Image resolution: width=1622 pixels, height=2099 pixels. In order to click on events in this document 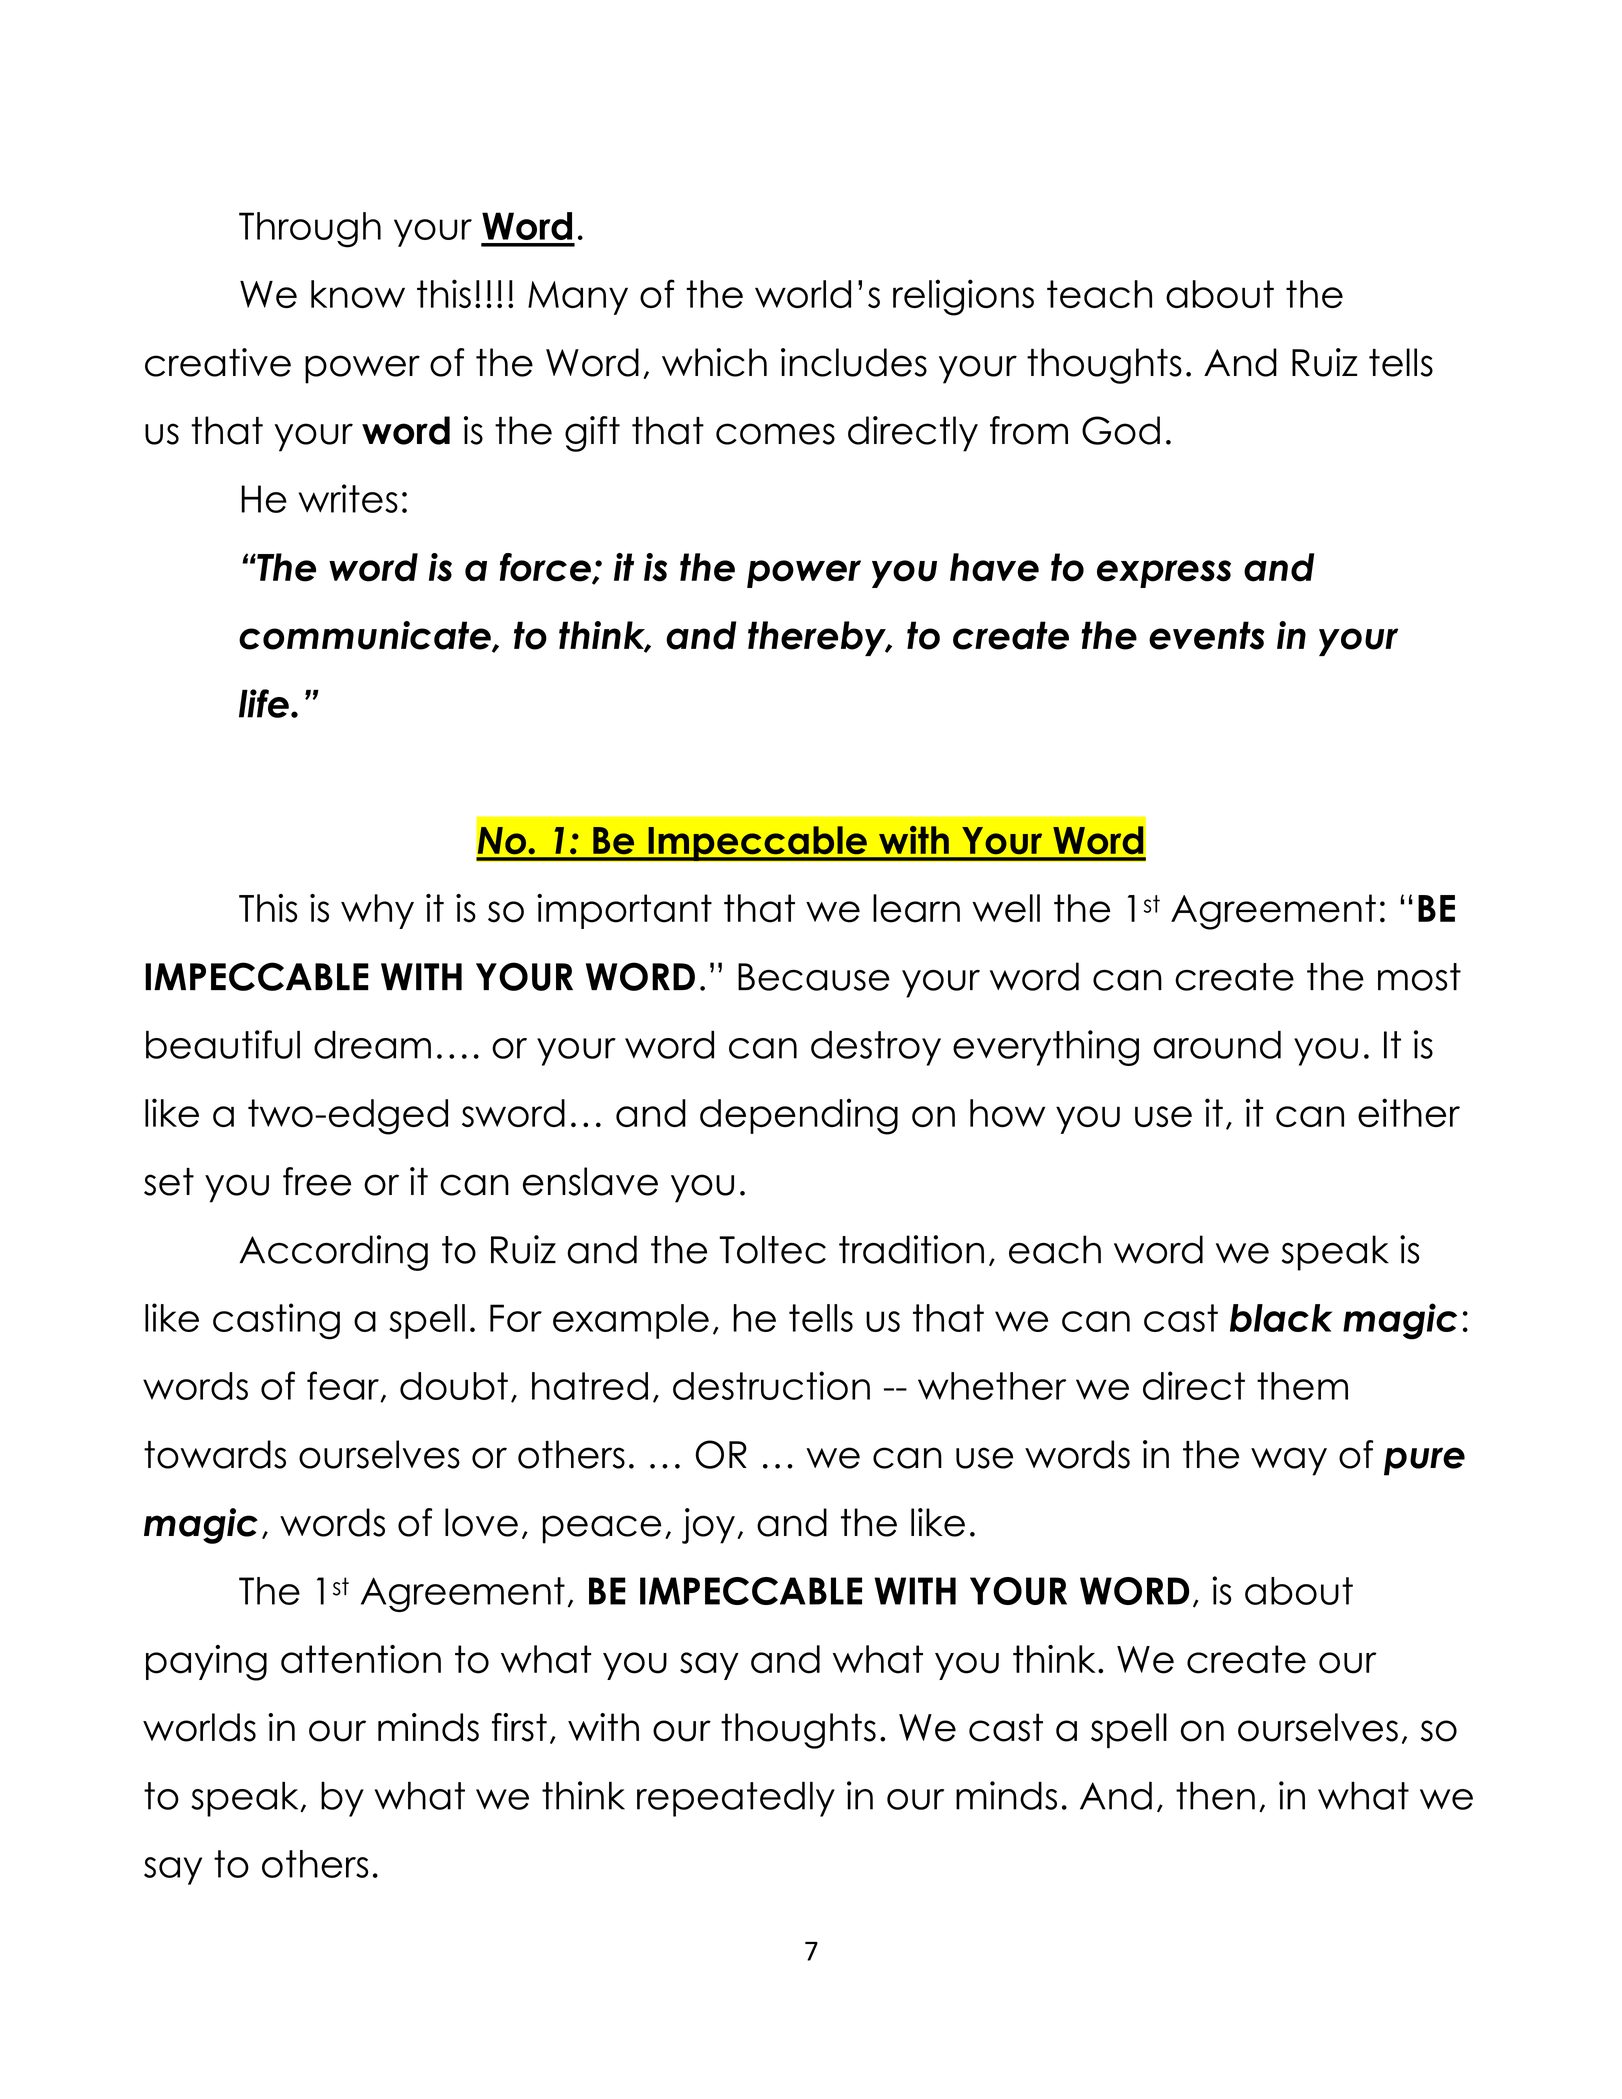, I will do `click(1206, 635)`.
